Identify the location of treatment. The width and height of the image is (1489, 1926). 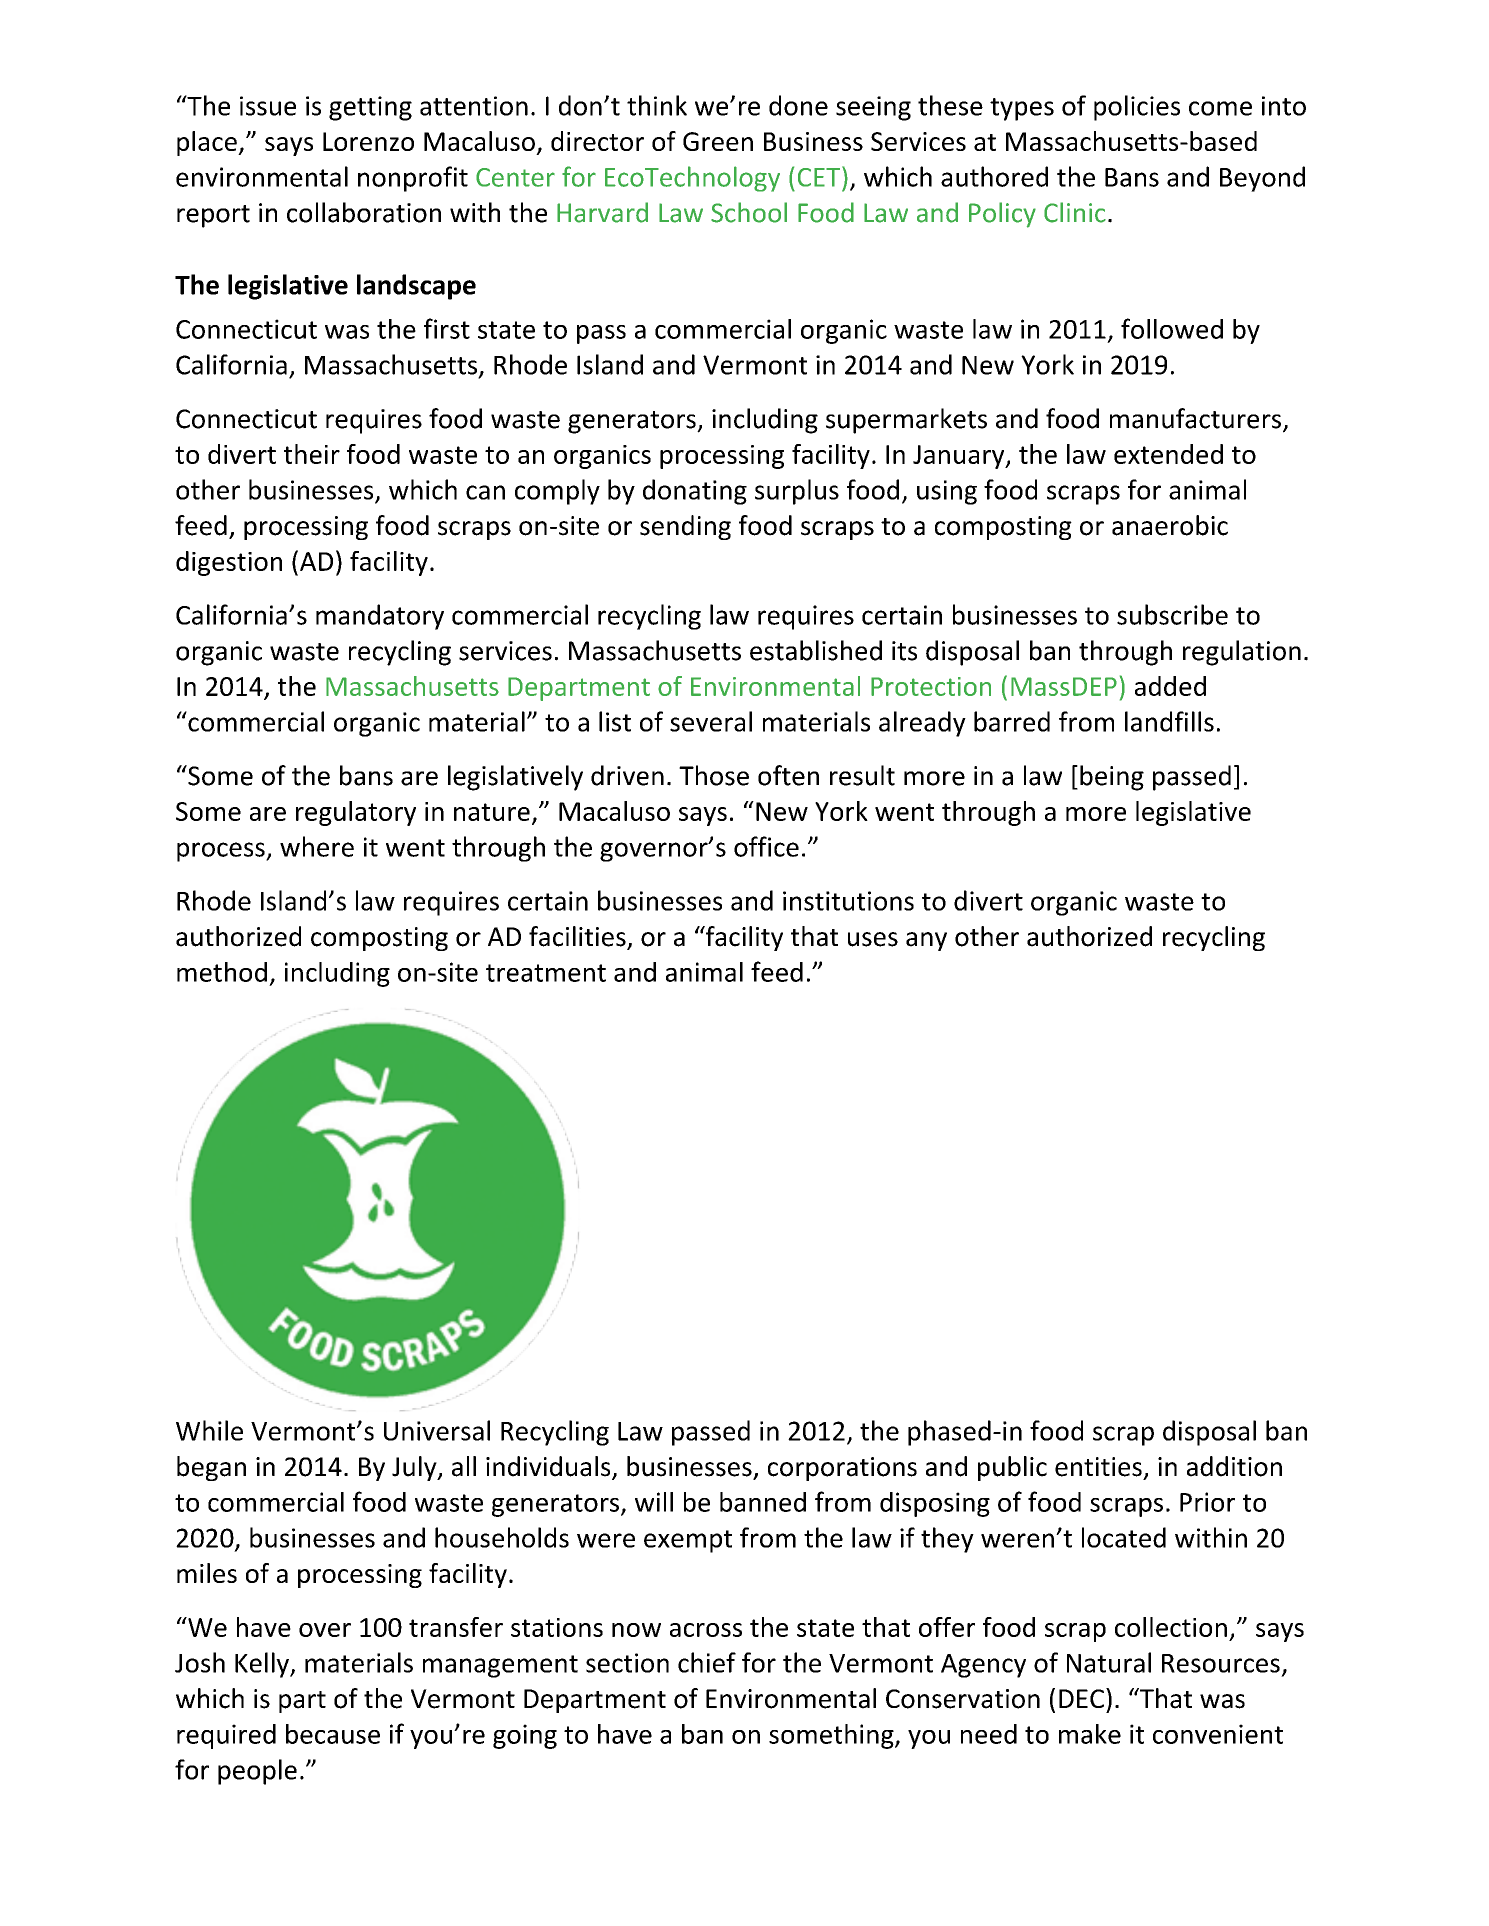
(546, 973).
